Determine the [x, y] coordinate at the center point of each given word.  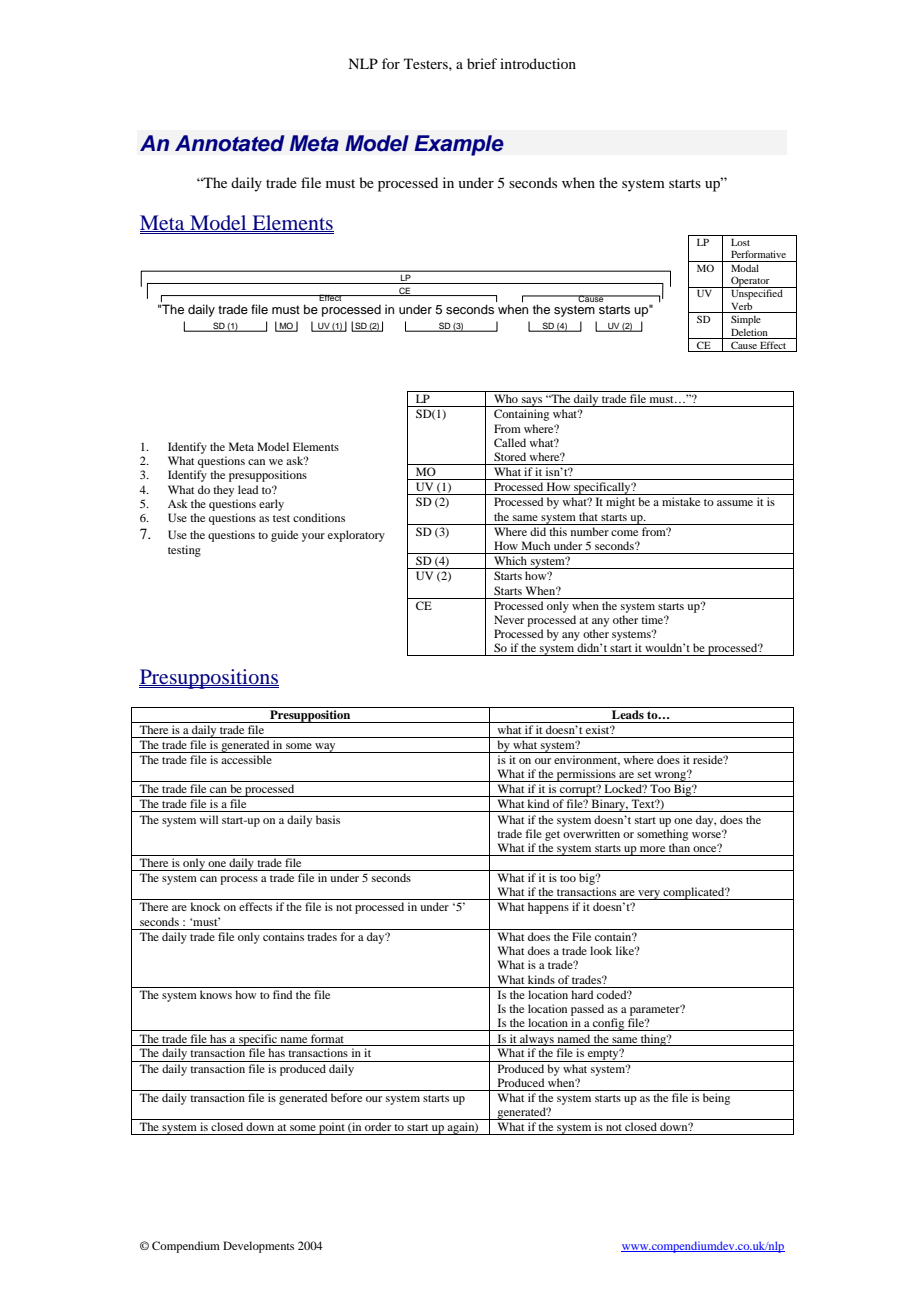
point [332, 1128]
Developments [258, 1247]
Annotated [229, 143]
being [716, 1099]
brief [482, 63]
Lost [740, 242]
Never [509, 619]
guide [284, 536]
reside [709, 759]
